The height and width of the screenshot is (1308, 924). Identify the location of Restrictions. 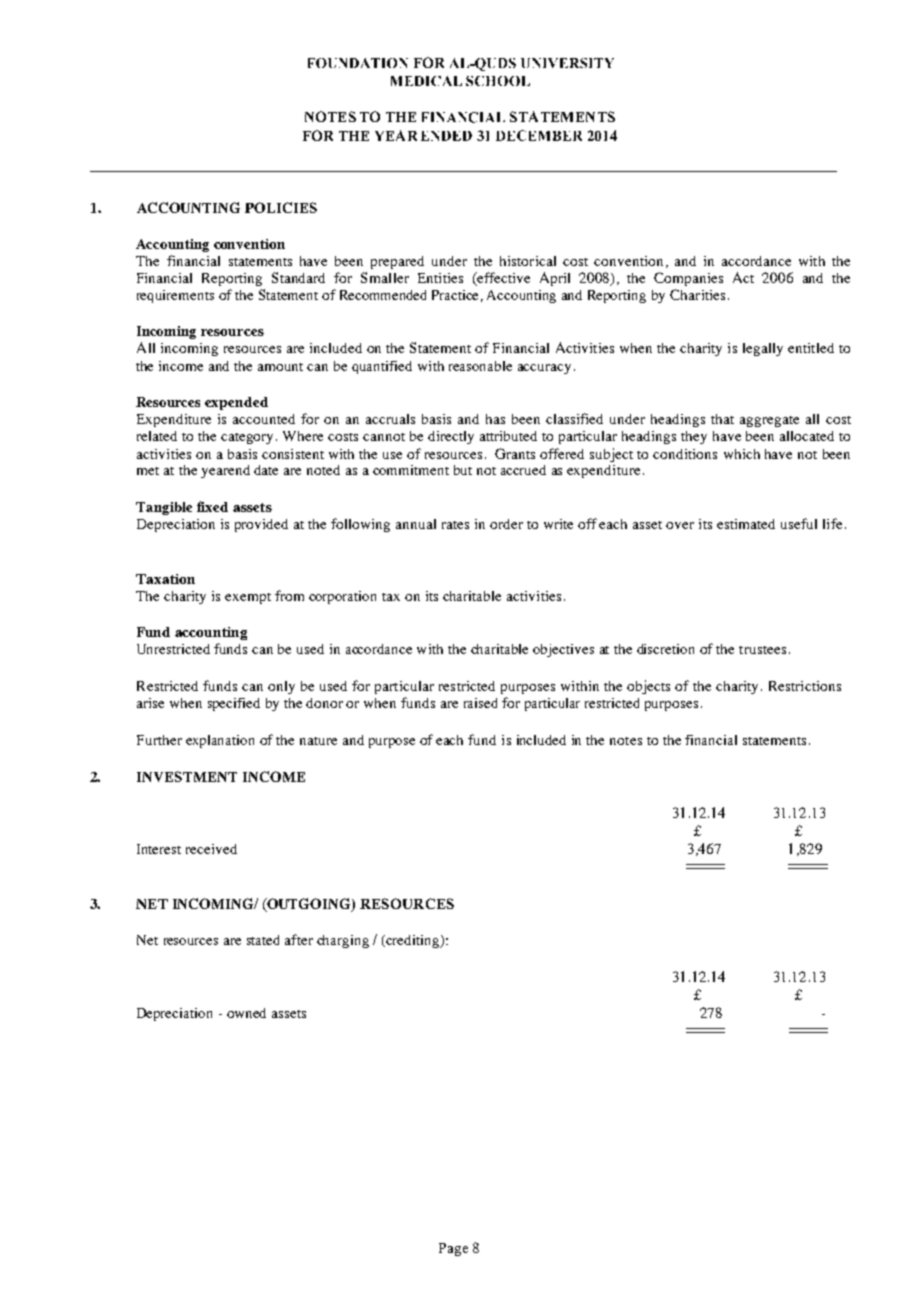
(805, 686).
